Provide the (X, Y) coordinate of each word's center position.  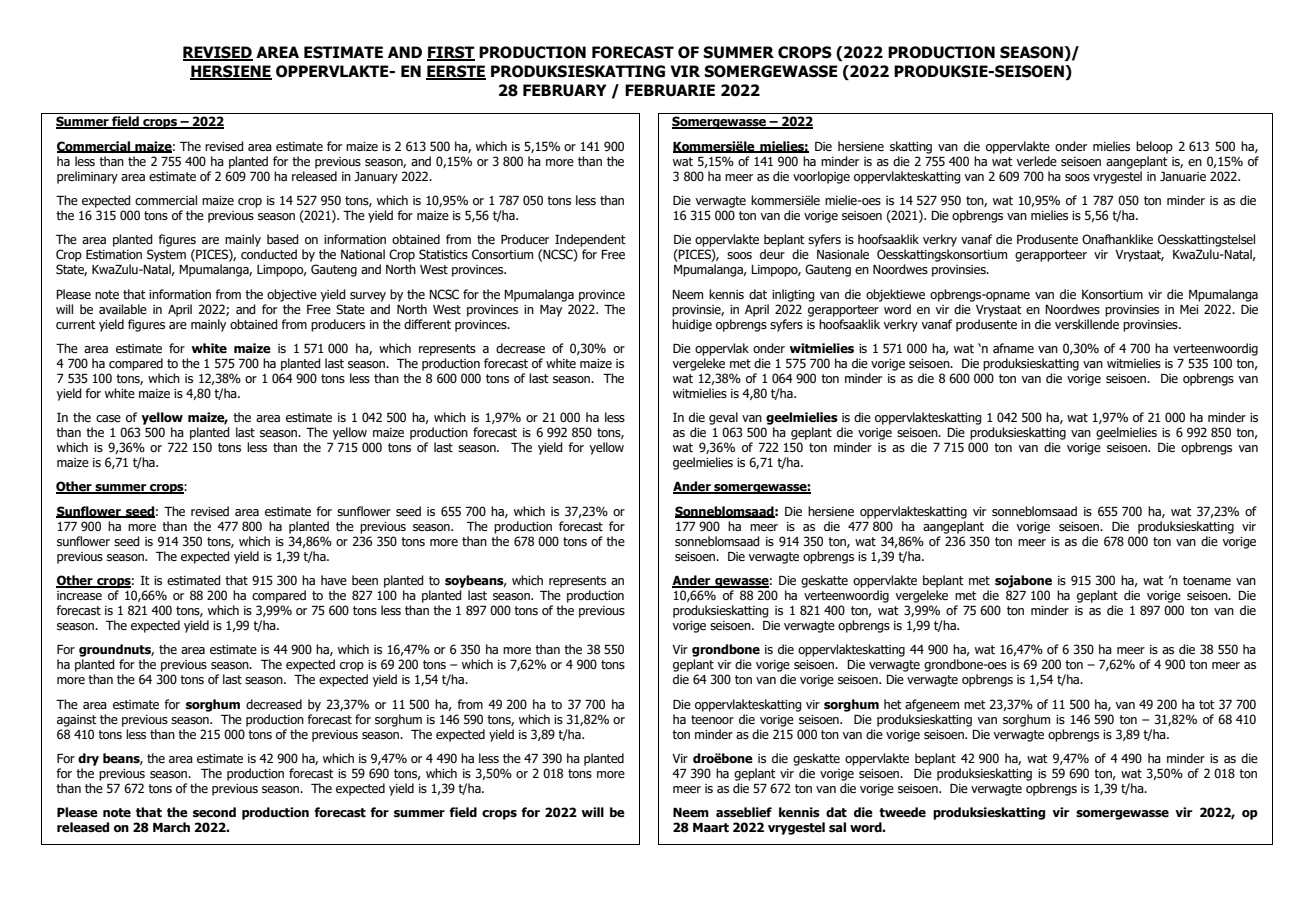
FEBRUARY (564, 90)
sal (837, 827)
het (893, 704)
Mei (1189, 309)
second (214, 812)
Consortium (502, 254)
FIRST (451, 53)
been (365, 580)
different (427, 324)
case (108, 418)
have (334, 580)
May (551, 311)
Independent (590, 240)
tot (1207, 704)
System (166, 255)
